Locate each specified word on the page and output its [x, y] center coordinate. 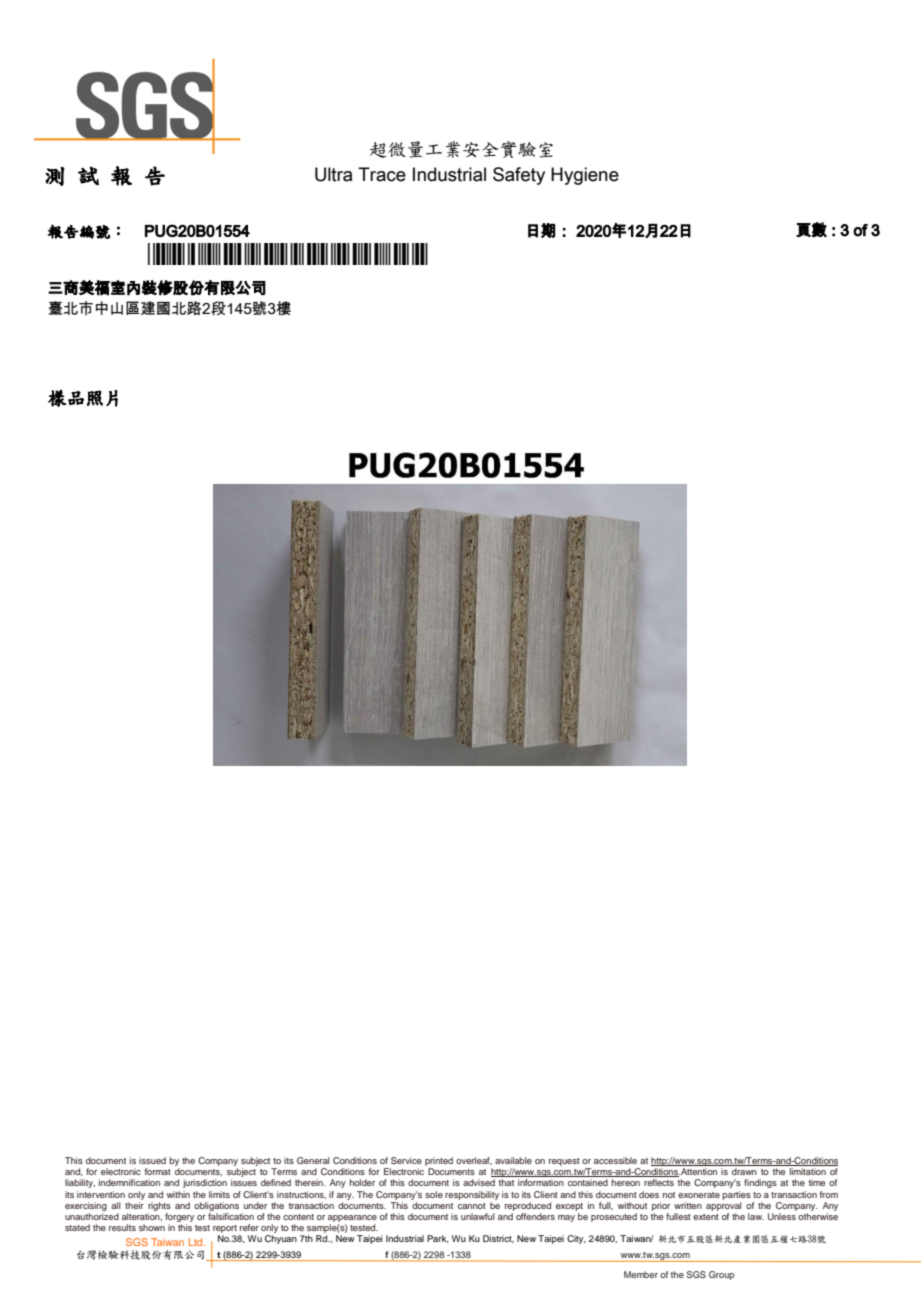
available [513, 1160]
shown [152, 1227]
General [313, 1160]
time [817, 1182]
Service [406, 1160]
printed [439, 1161]
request [564, 1162]
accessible [615, 1160]
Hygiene [585, 176]
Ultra [334, 174]
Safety [519, 176]
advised [479, 1182]
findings [760, 1183]
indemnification [129, 1182]
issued [152, 1160]
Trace [382, 174]
